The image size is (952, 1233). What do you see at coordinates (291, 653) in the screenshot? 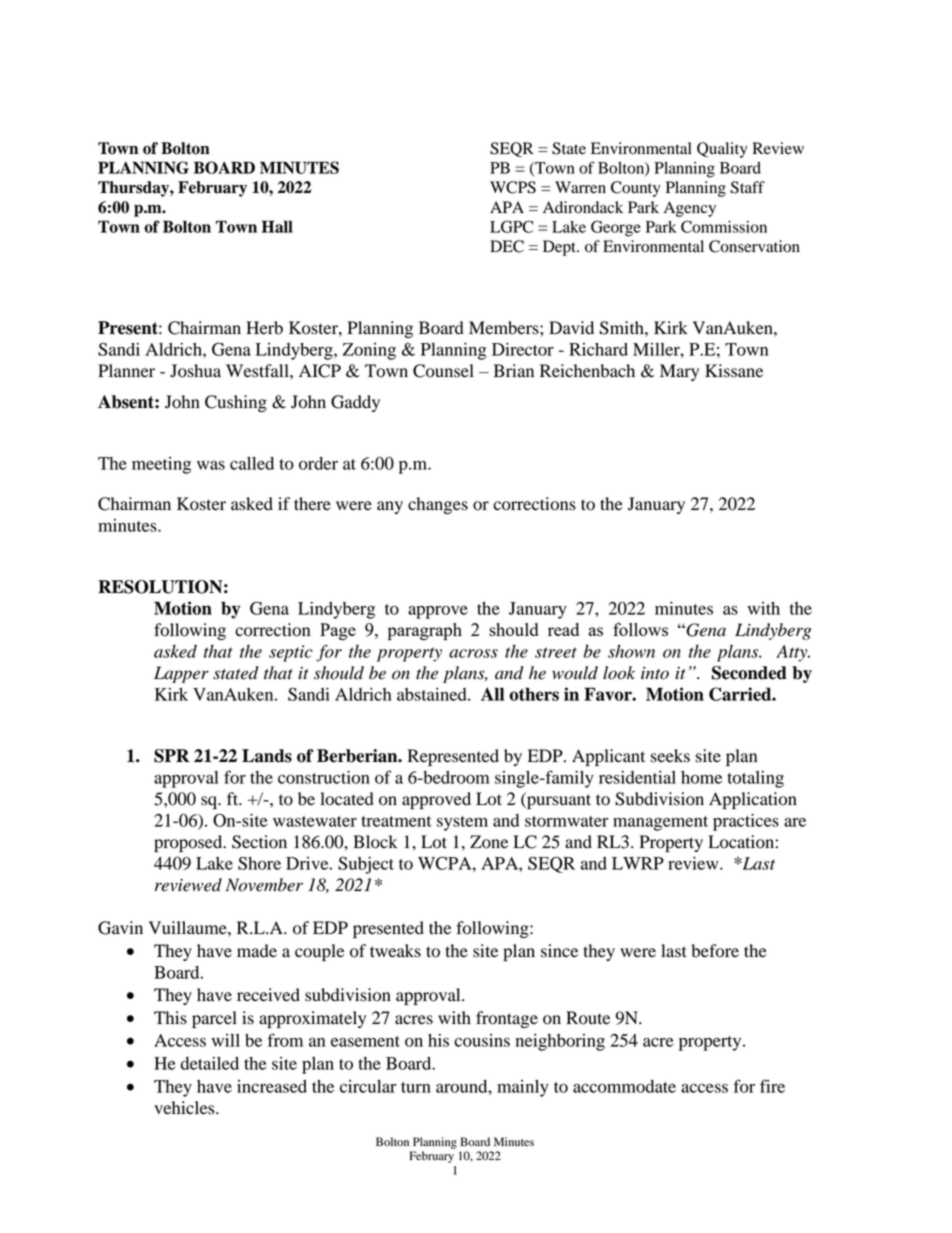
I see `septic` at bounding box center [291, 653].
